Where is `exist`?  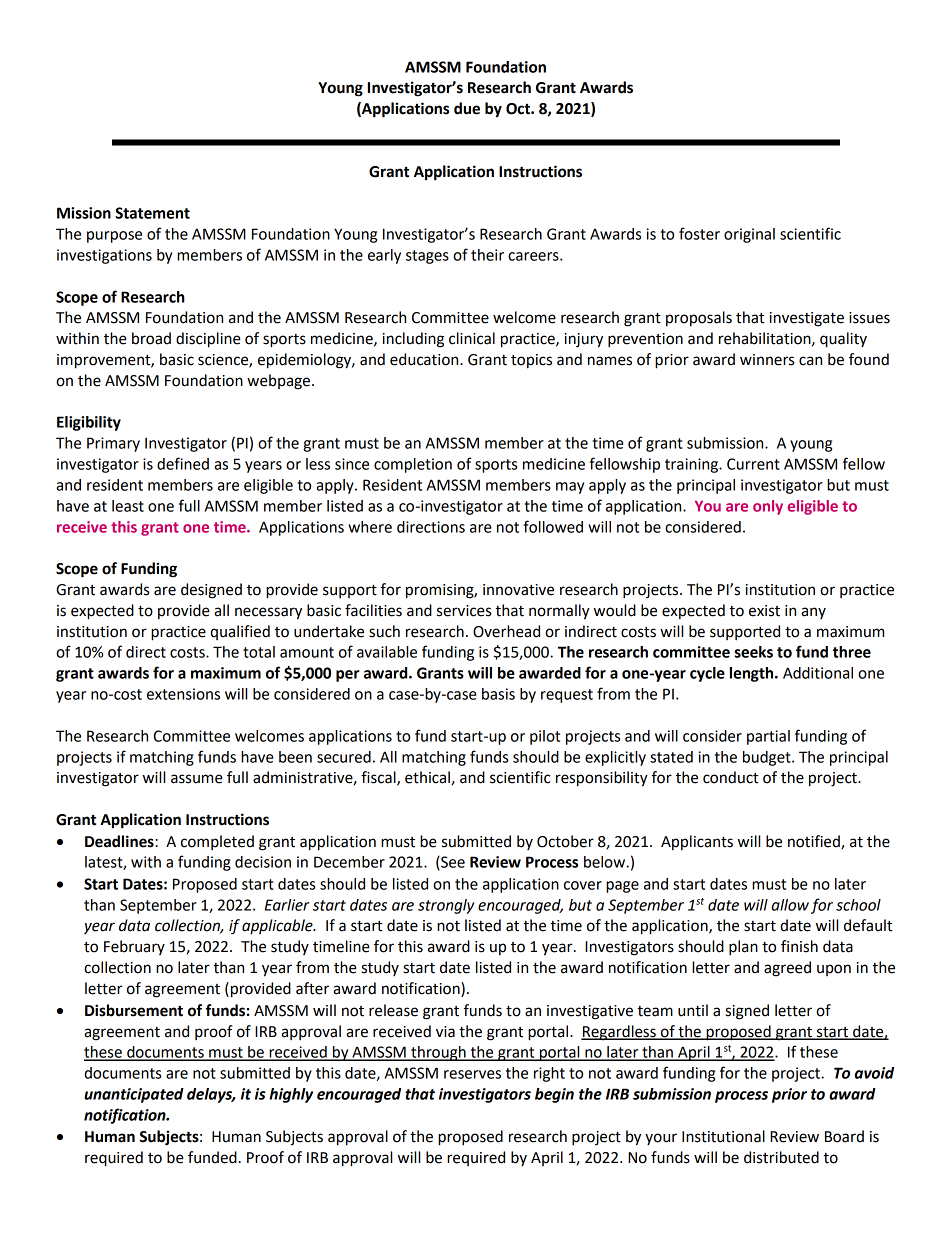
exist is located at coordinates (764, 611).
